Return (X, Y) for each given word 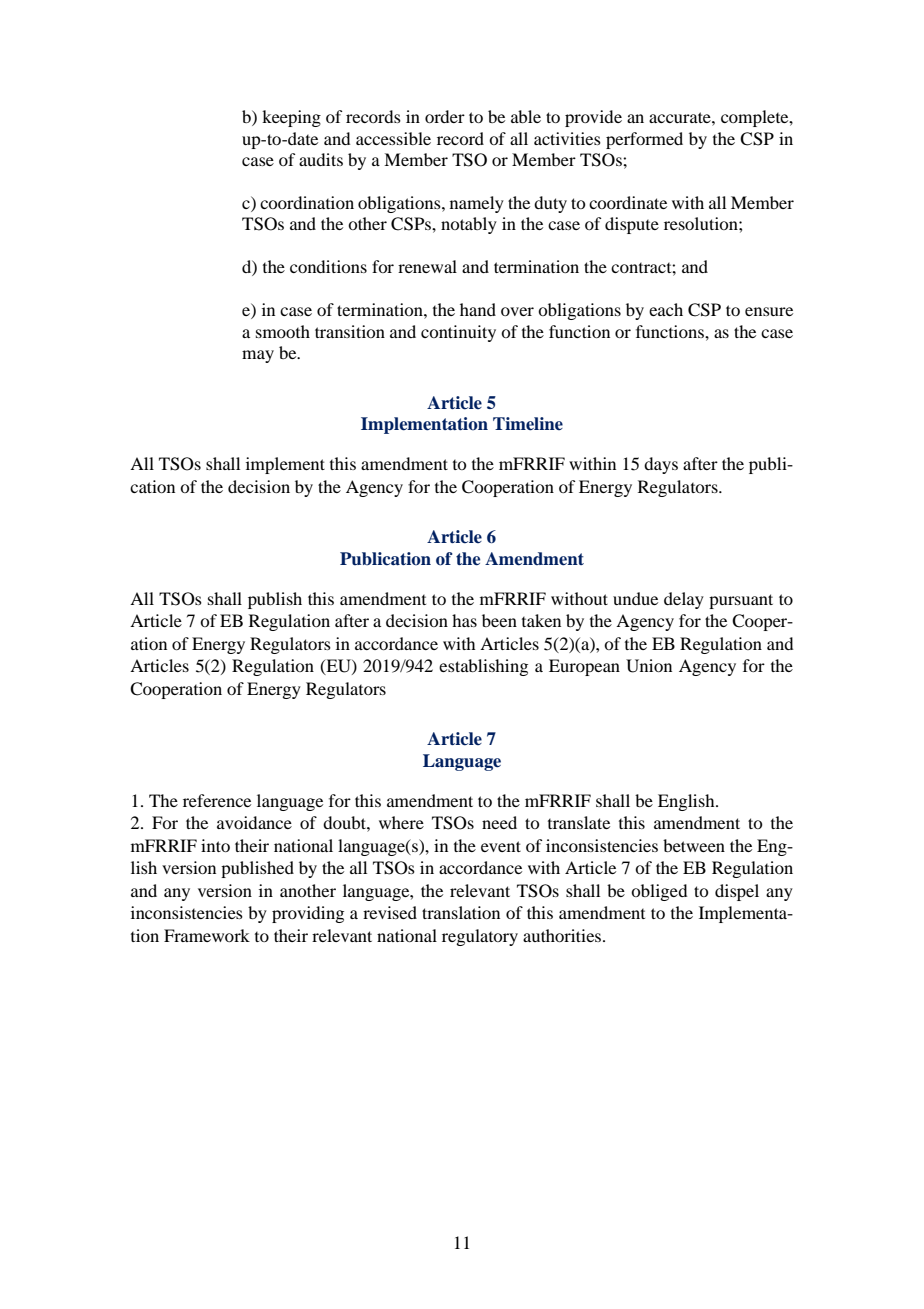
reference (217, 800)
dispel (737, 892)
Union (649, 666)
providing (308, 914)
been (499, 620)
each (666, 309)
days (661, 465)
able (526, 116)
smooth (283, 331)
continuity (458, 333)
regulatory (480, 937)
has (464, 620)
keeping (291, 118)
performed (644, 140)
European (584, 667)
